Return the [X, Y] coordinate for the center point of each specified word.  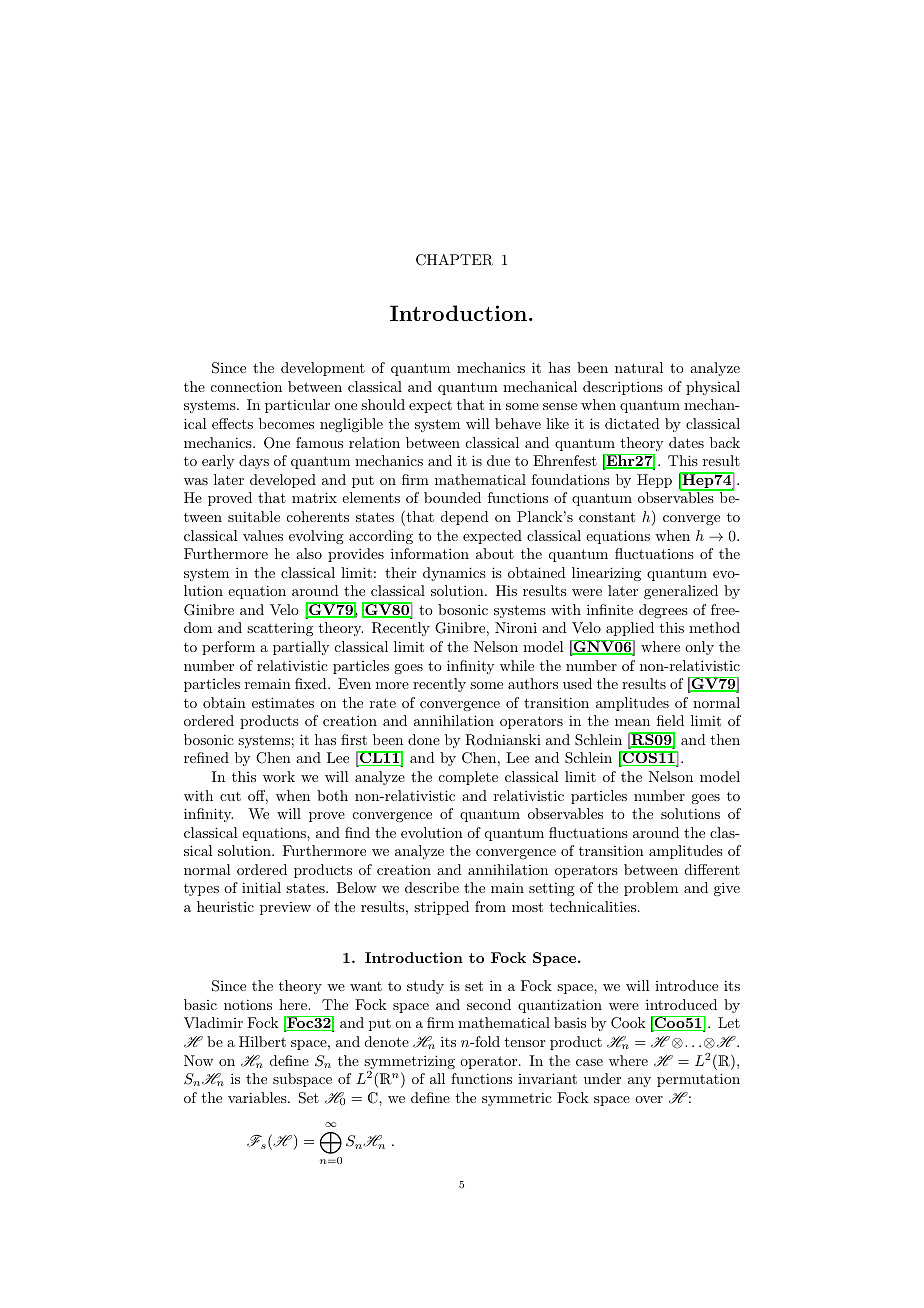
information [430, 553]
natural [639, 367]
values [263, 535]
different [712, 869]
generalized [681, 592]
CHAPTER [454, 260]
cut [230, 796]
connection [246, 387]
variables [258, 1097]
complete [468, 778]
